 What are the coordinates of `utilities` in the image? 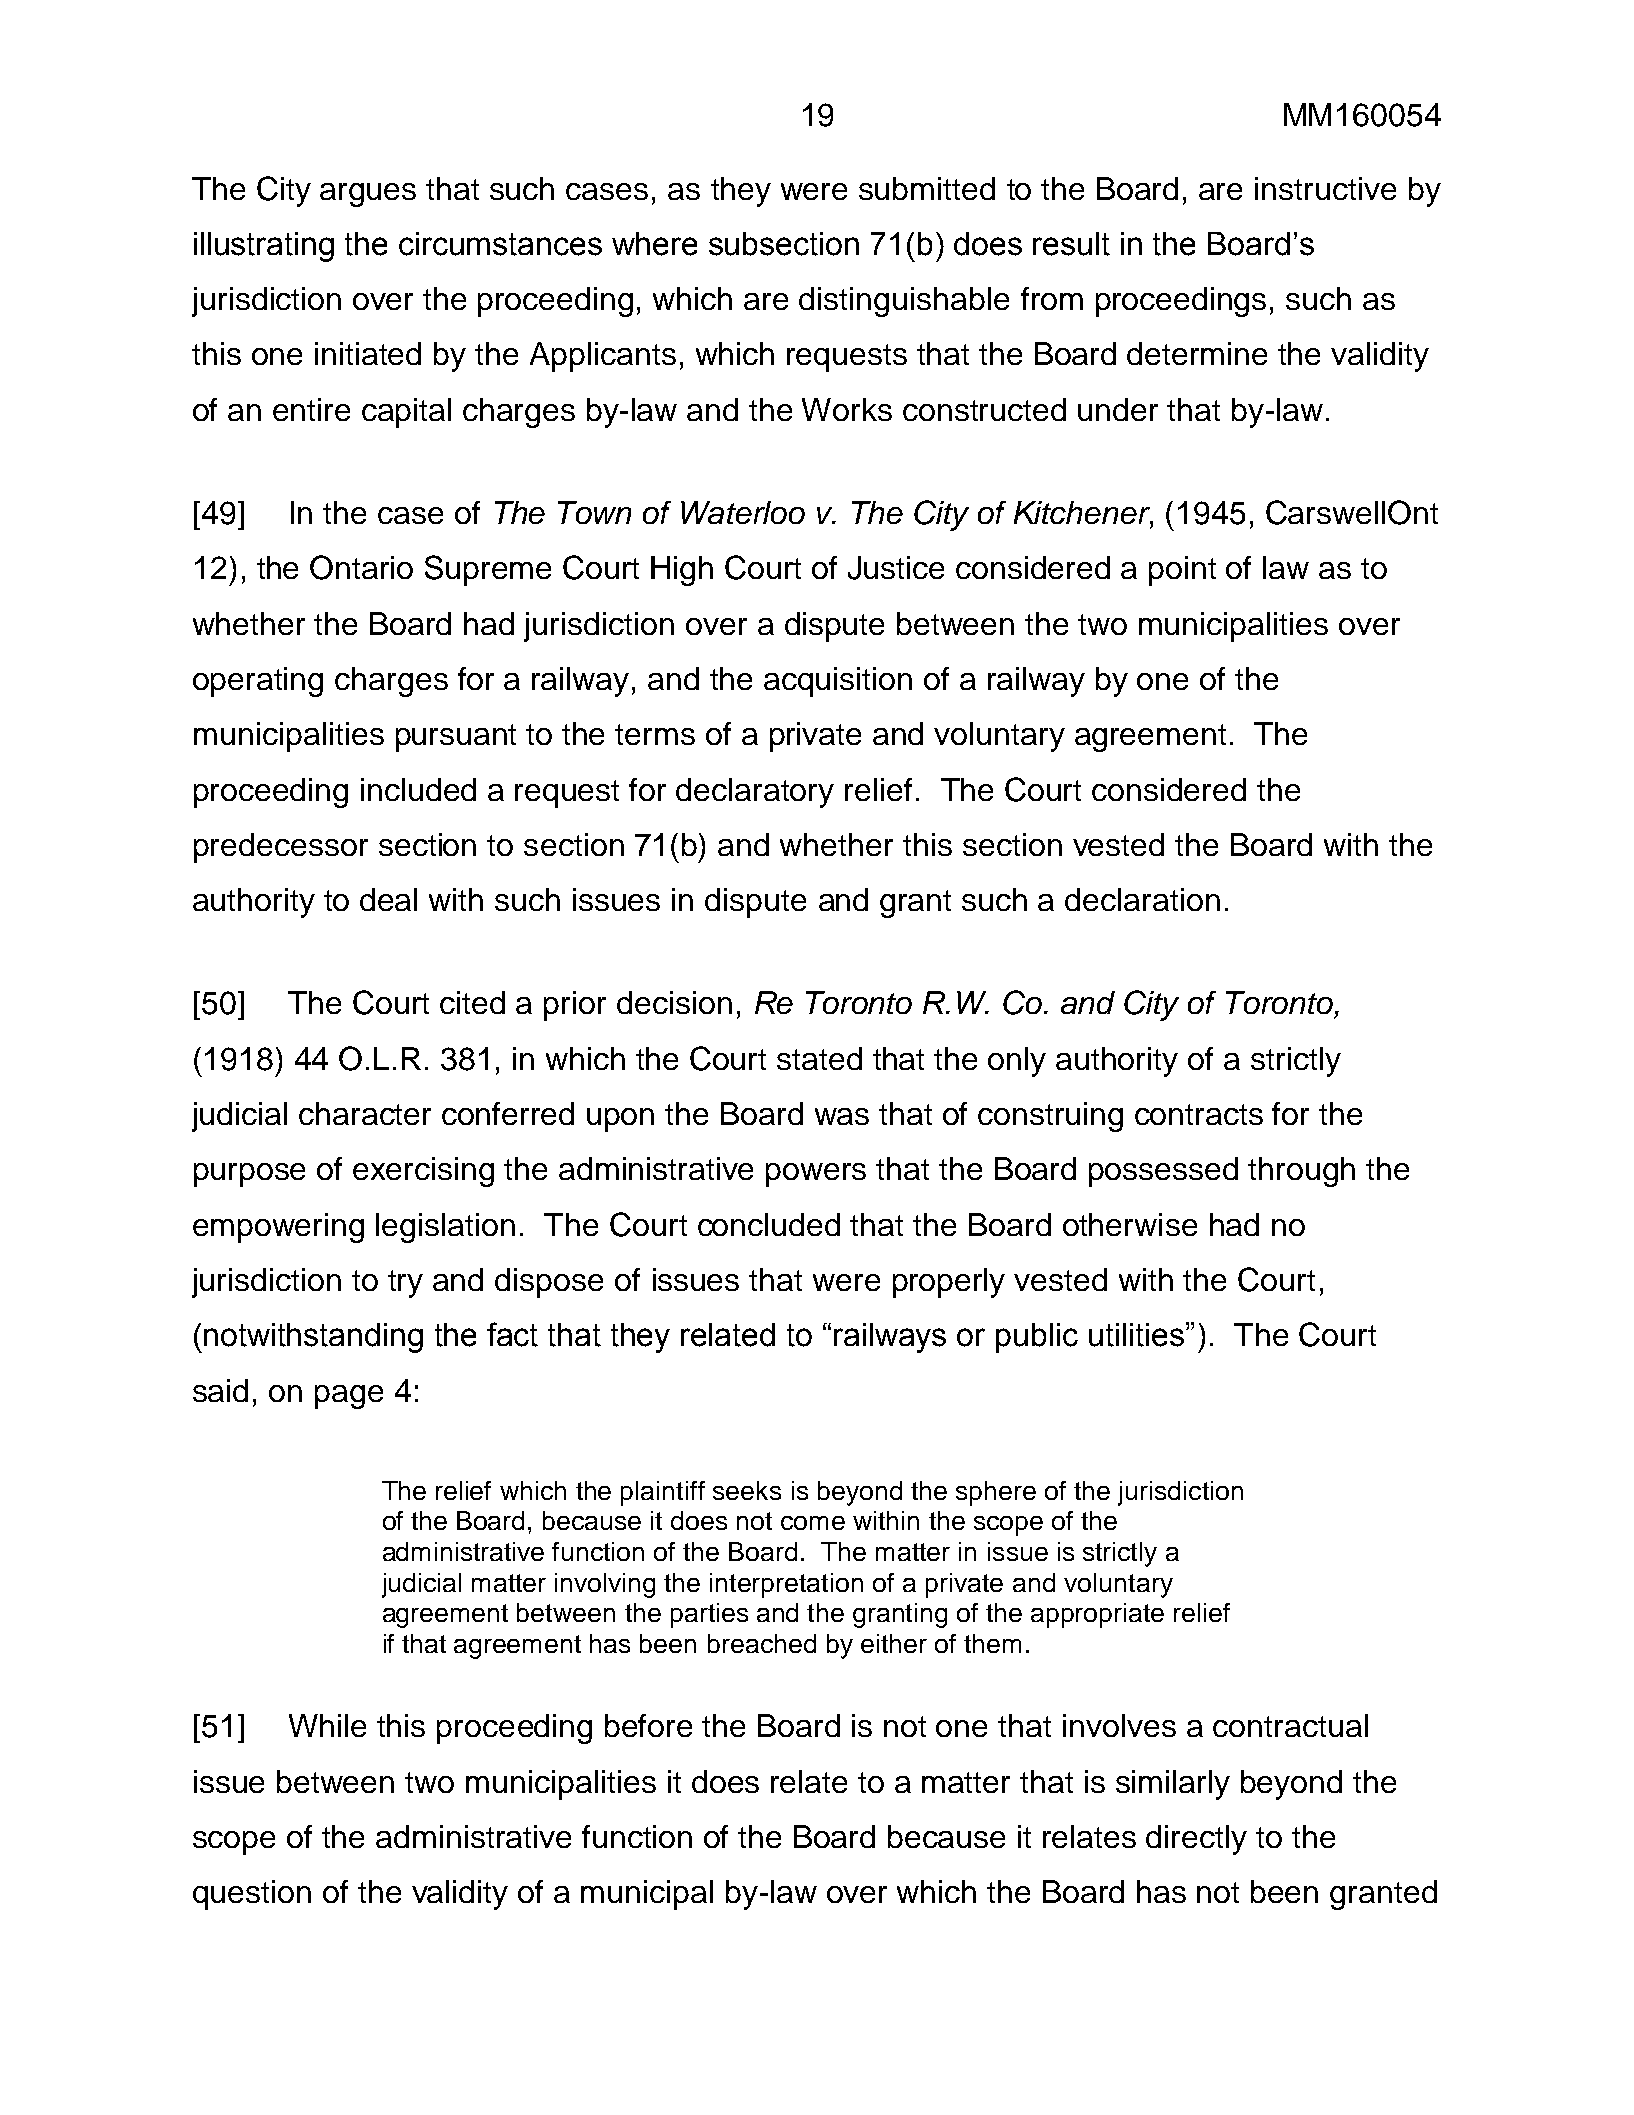 It's located at (1138, 1334).
